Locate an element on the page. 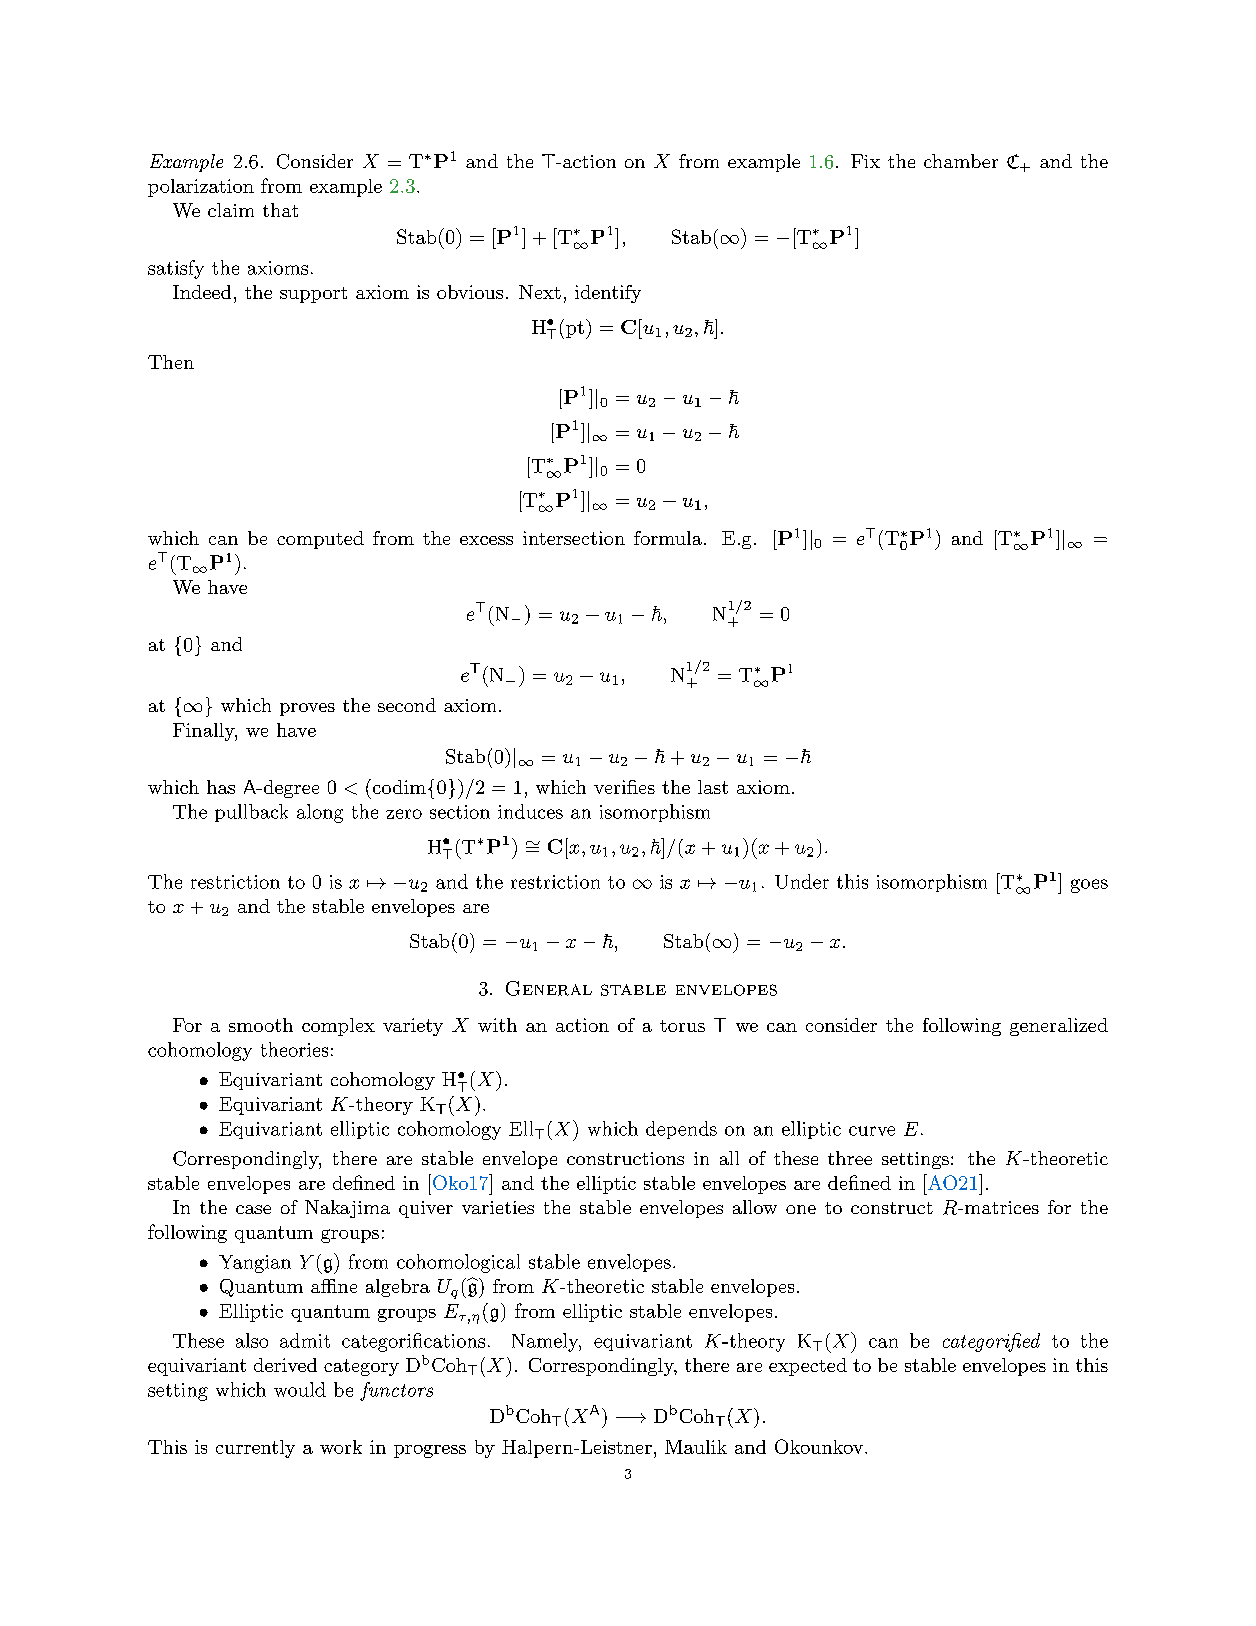 The width and height of the page is (1256, 1626). goes is located at coordinates (1089, 886).
